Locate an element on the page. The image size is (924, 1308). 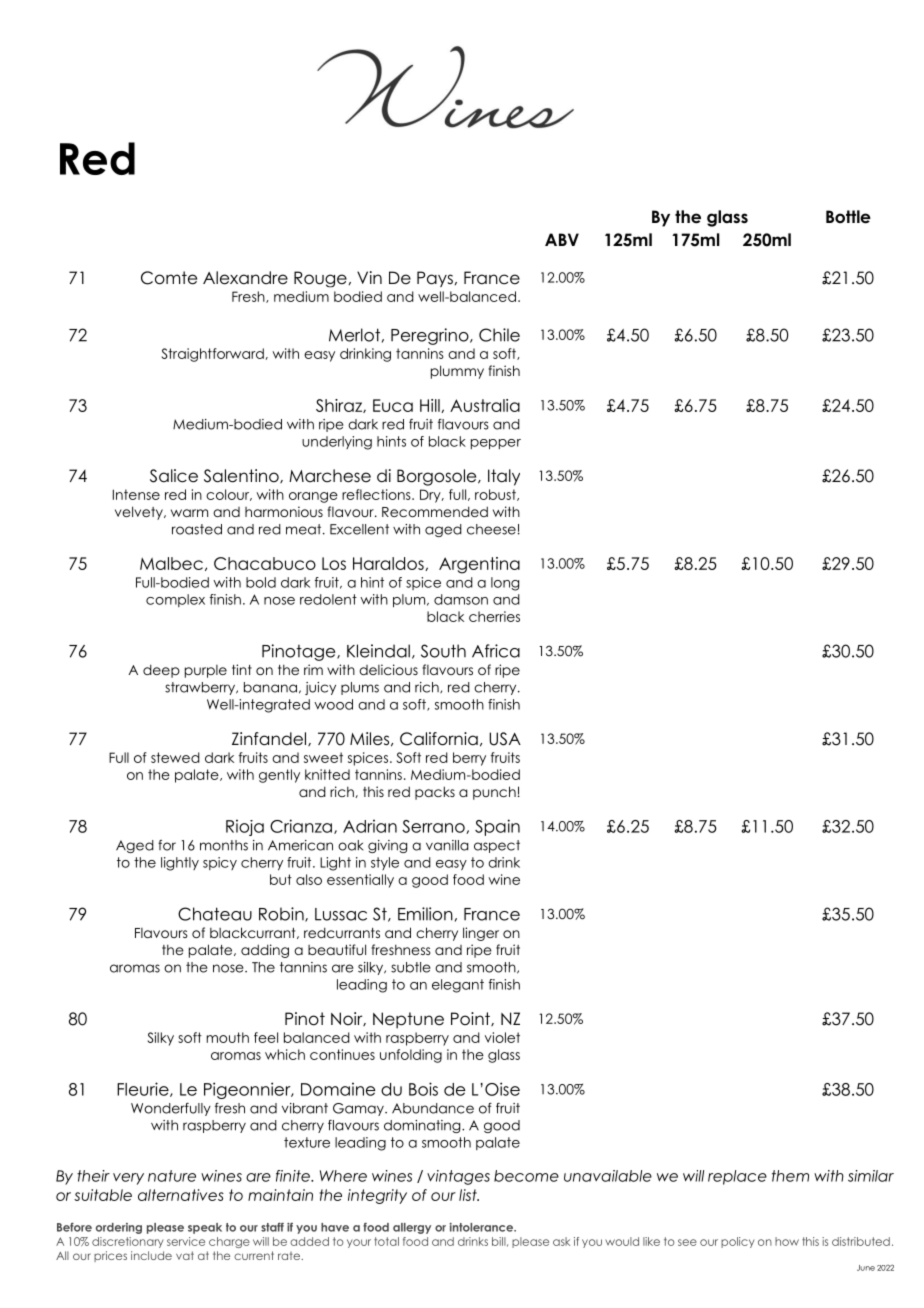
Bottle is located at coordinates (848, 217).
